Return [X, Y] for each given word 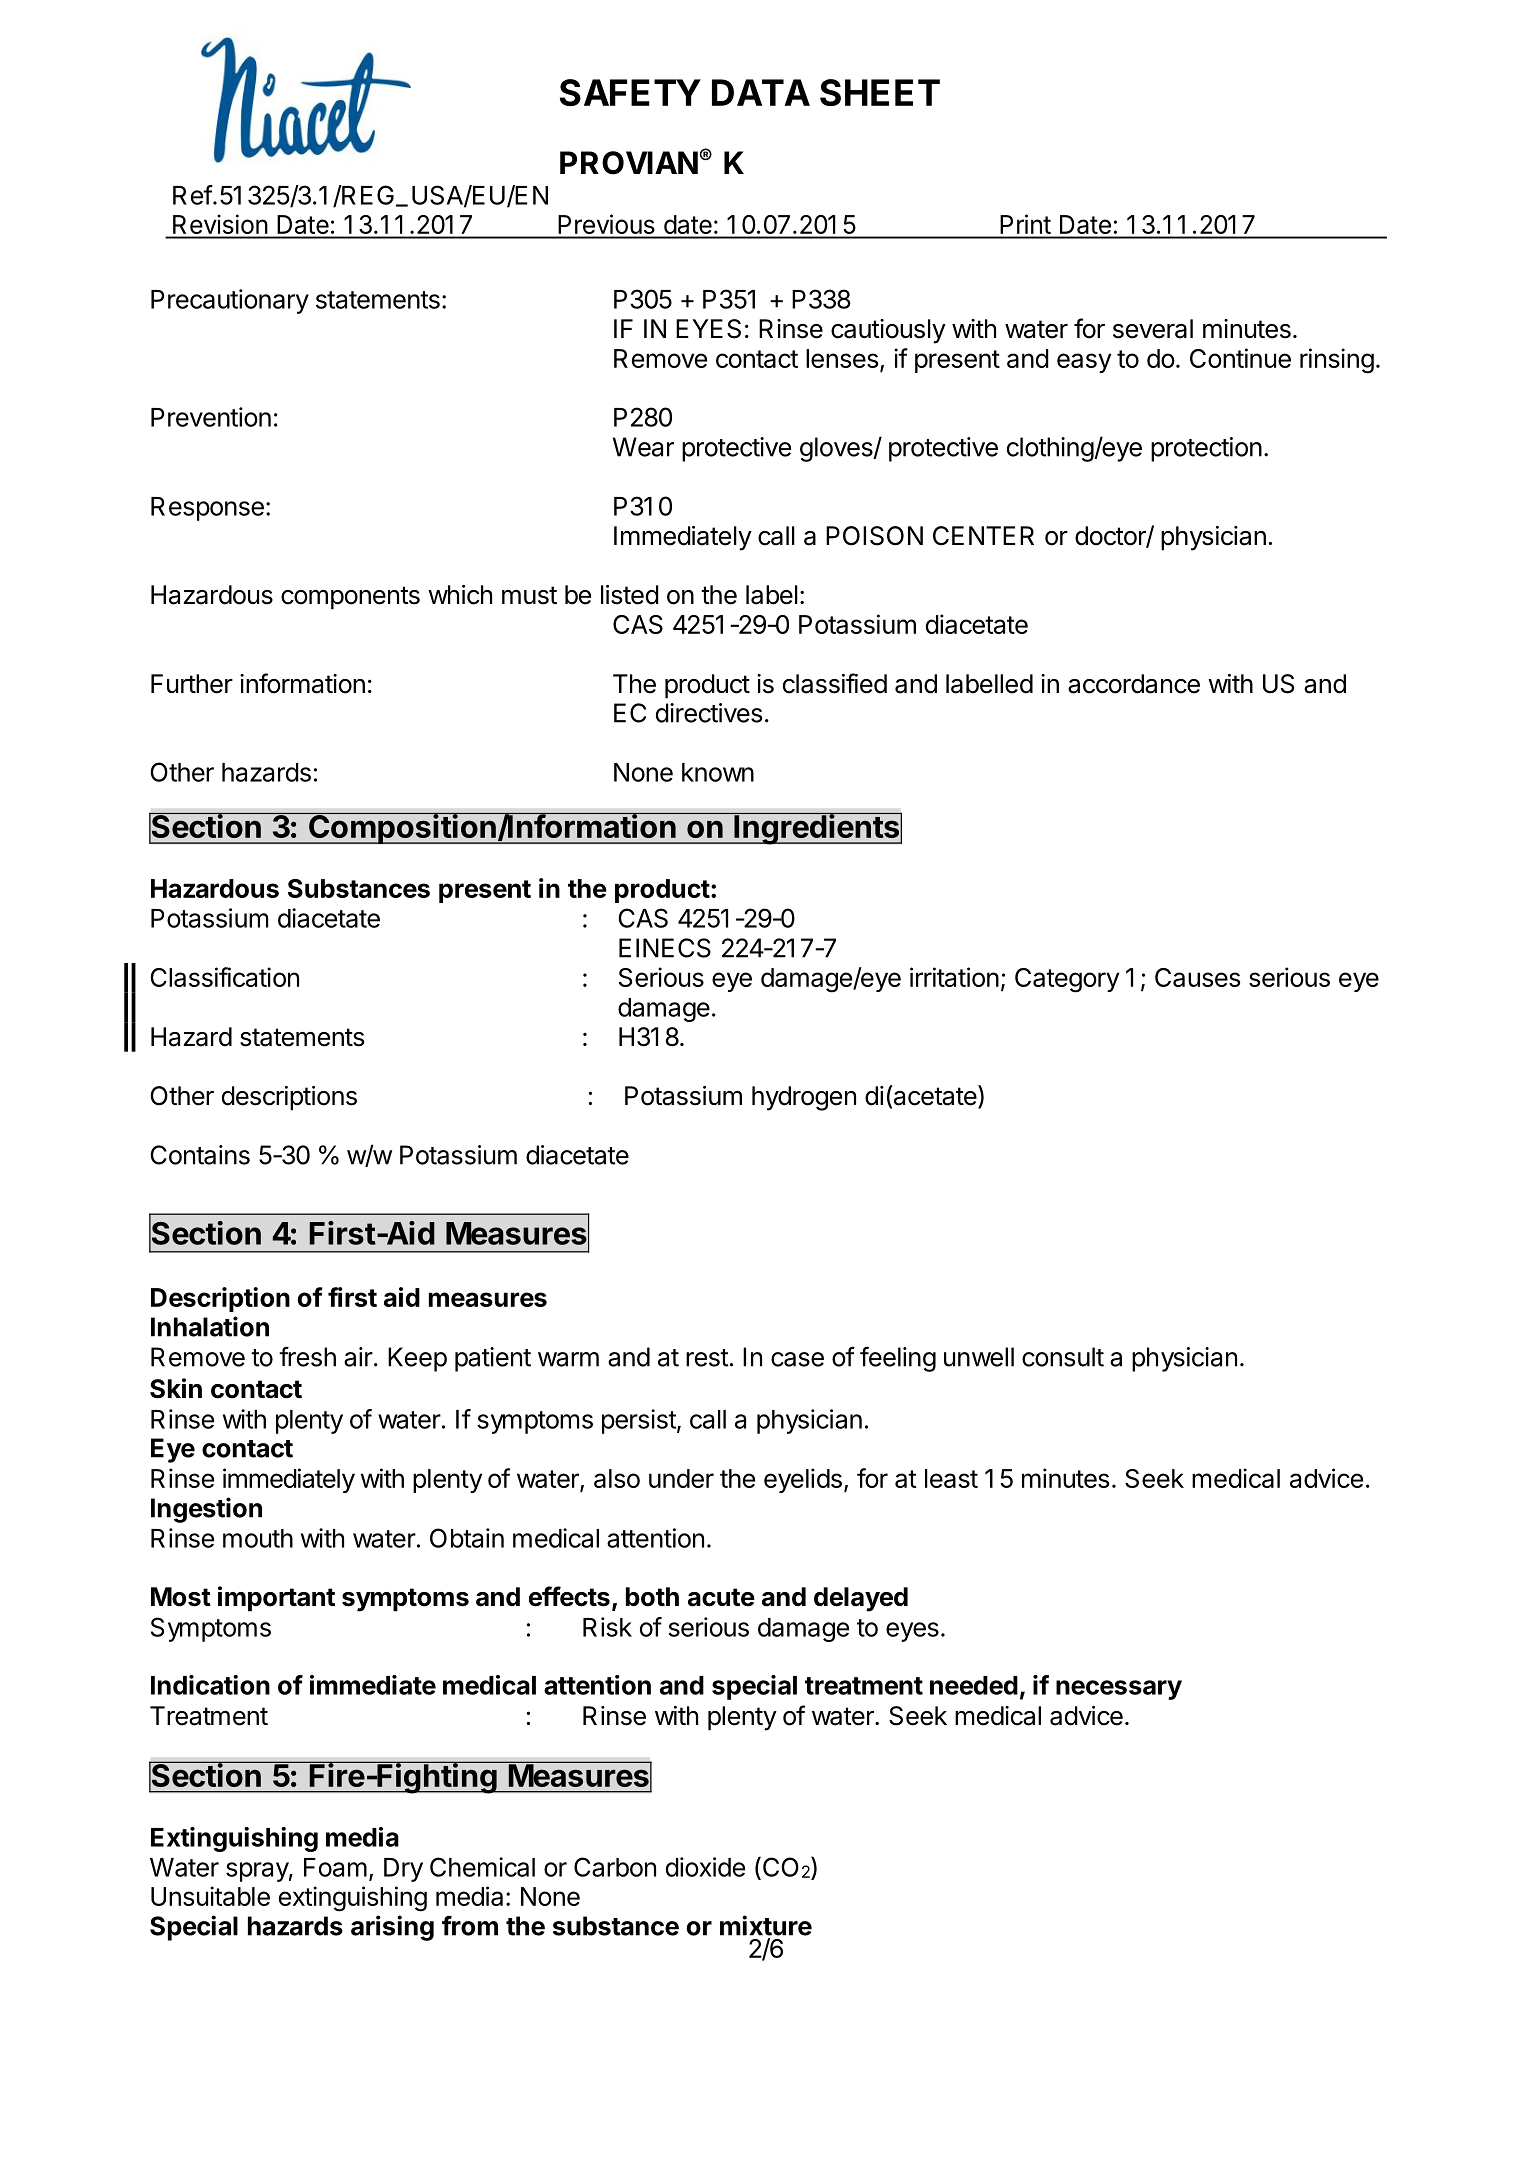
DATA [761, 92]
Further [192, 684]
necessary [1119, 1690]
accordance [1134, 684]
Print [1026, 224]
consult [1063, 1357]
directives [709, 713]
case [797, 1359]
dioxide [705, 1867]
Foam [335, 1867]
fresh [307, 1356]
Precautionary [230, 301]
